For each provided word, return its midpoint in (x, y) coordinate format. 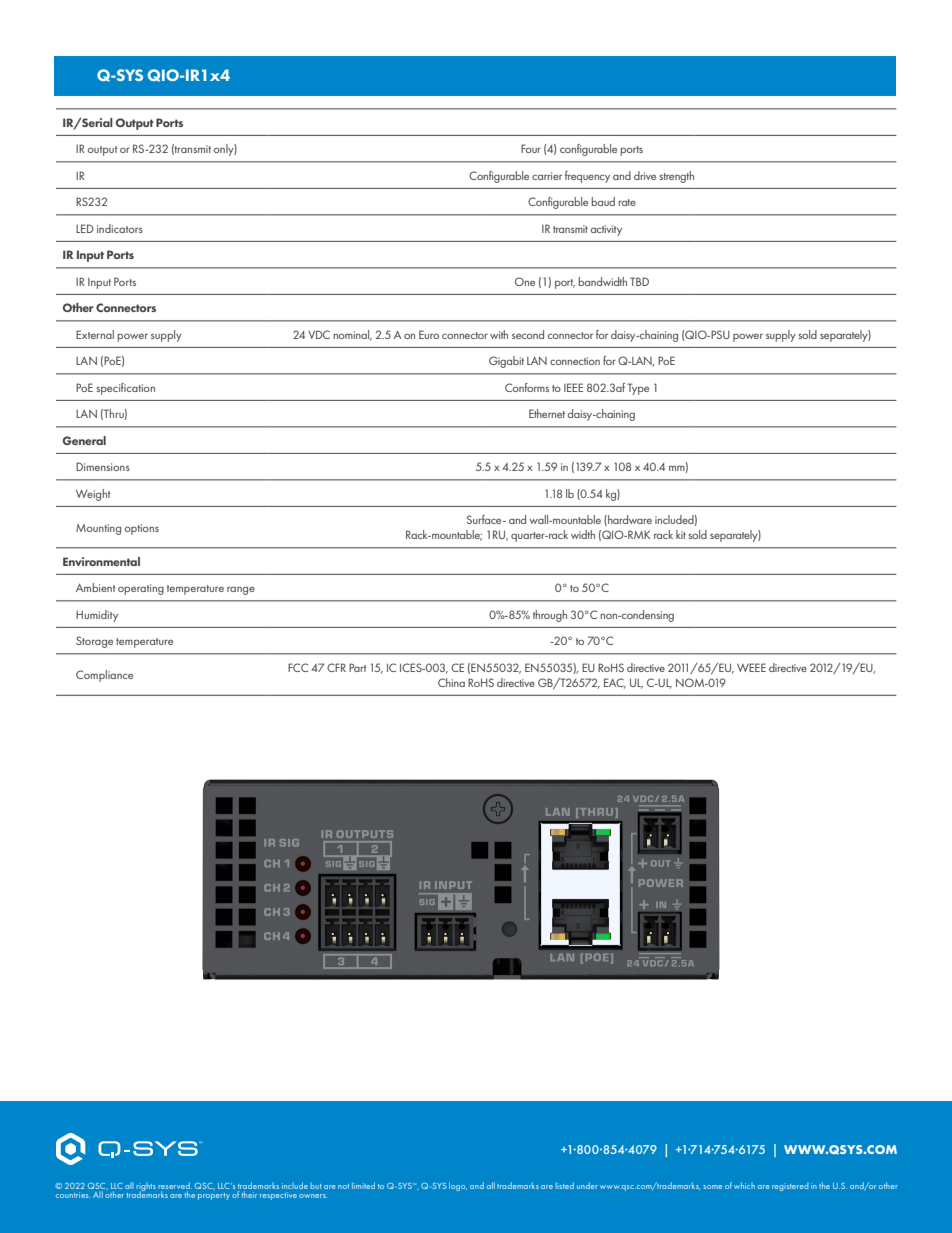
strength (677, 177)
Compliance (104, 676)
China (451, 682)
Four (531, 148)
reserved (175, 1185)
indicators (120, 228)
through (550, 616)
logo (458, 1186)
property (214, 1196)
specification (126, 389)
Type (638, 389)
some (712, 1187)
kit (681, 534)
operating (141, 589)
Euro (429, 334)
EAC (615, 683)
